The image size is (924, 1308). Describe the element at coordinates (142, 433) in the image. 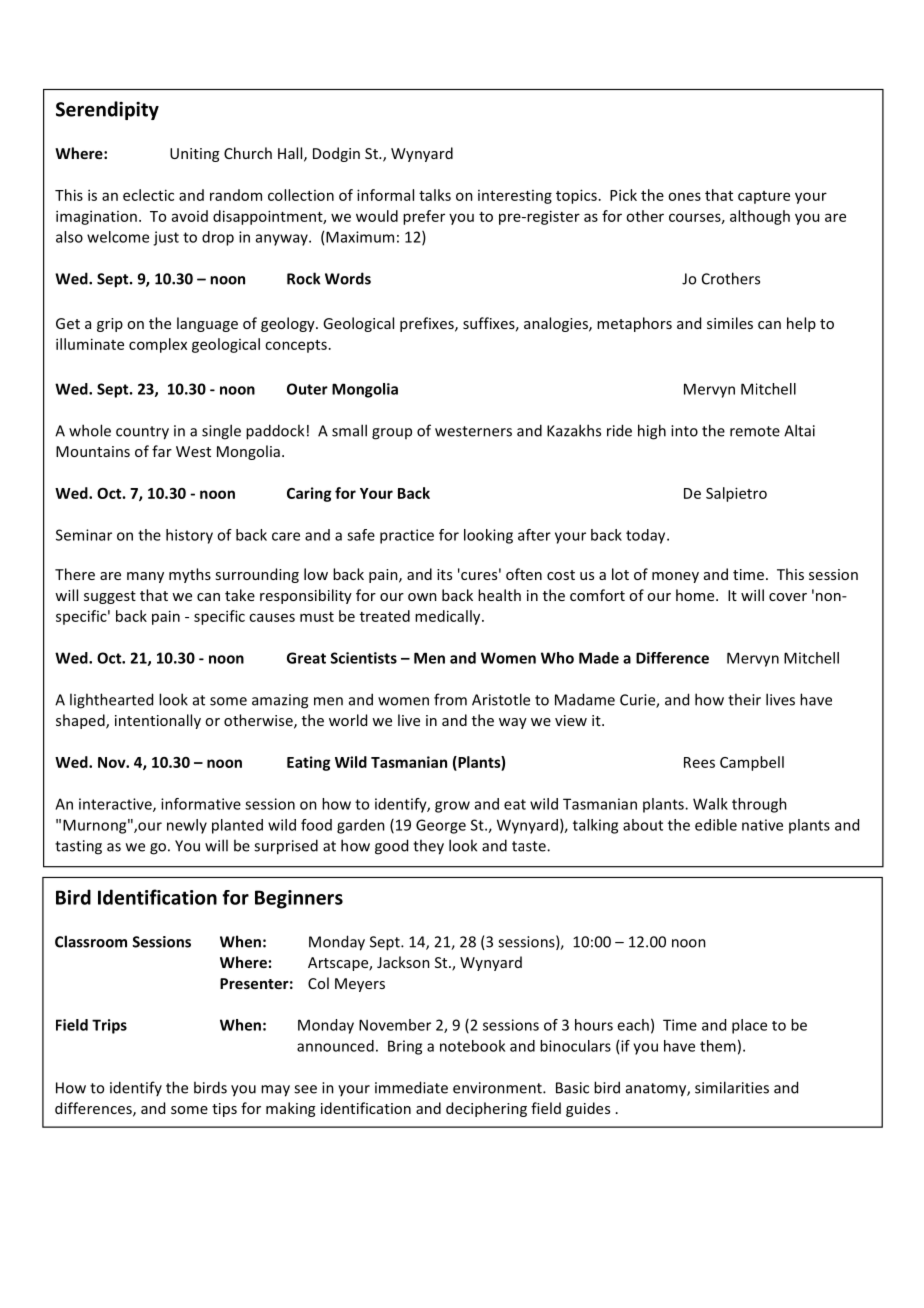

I see `country` at that location.
